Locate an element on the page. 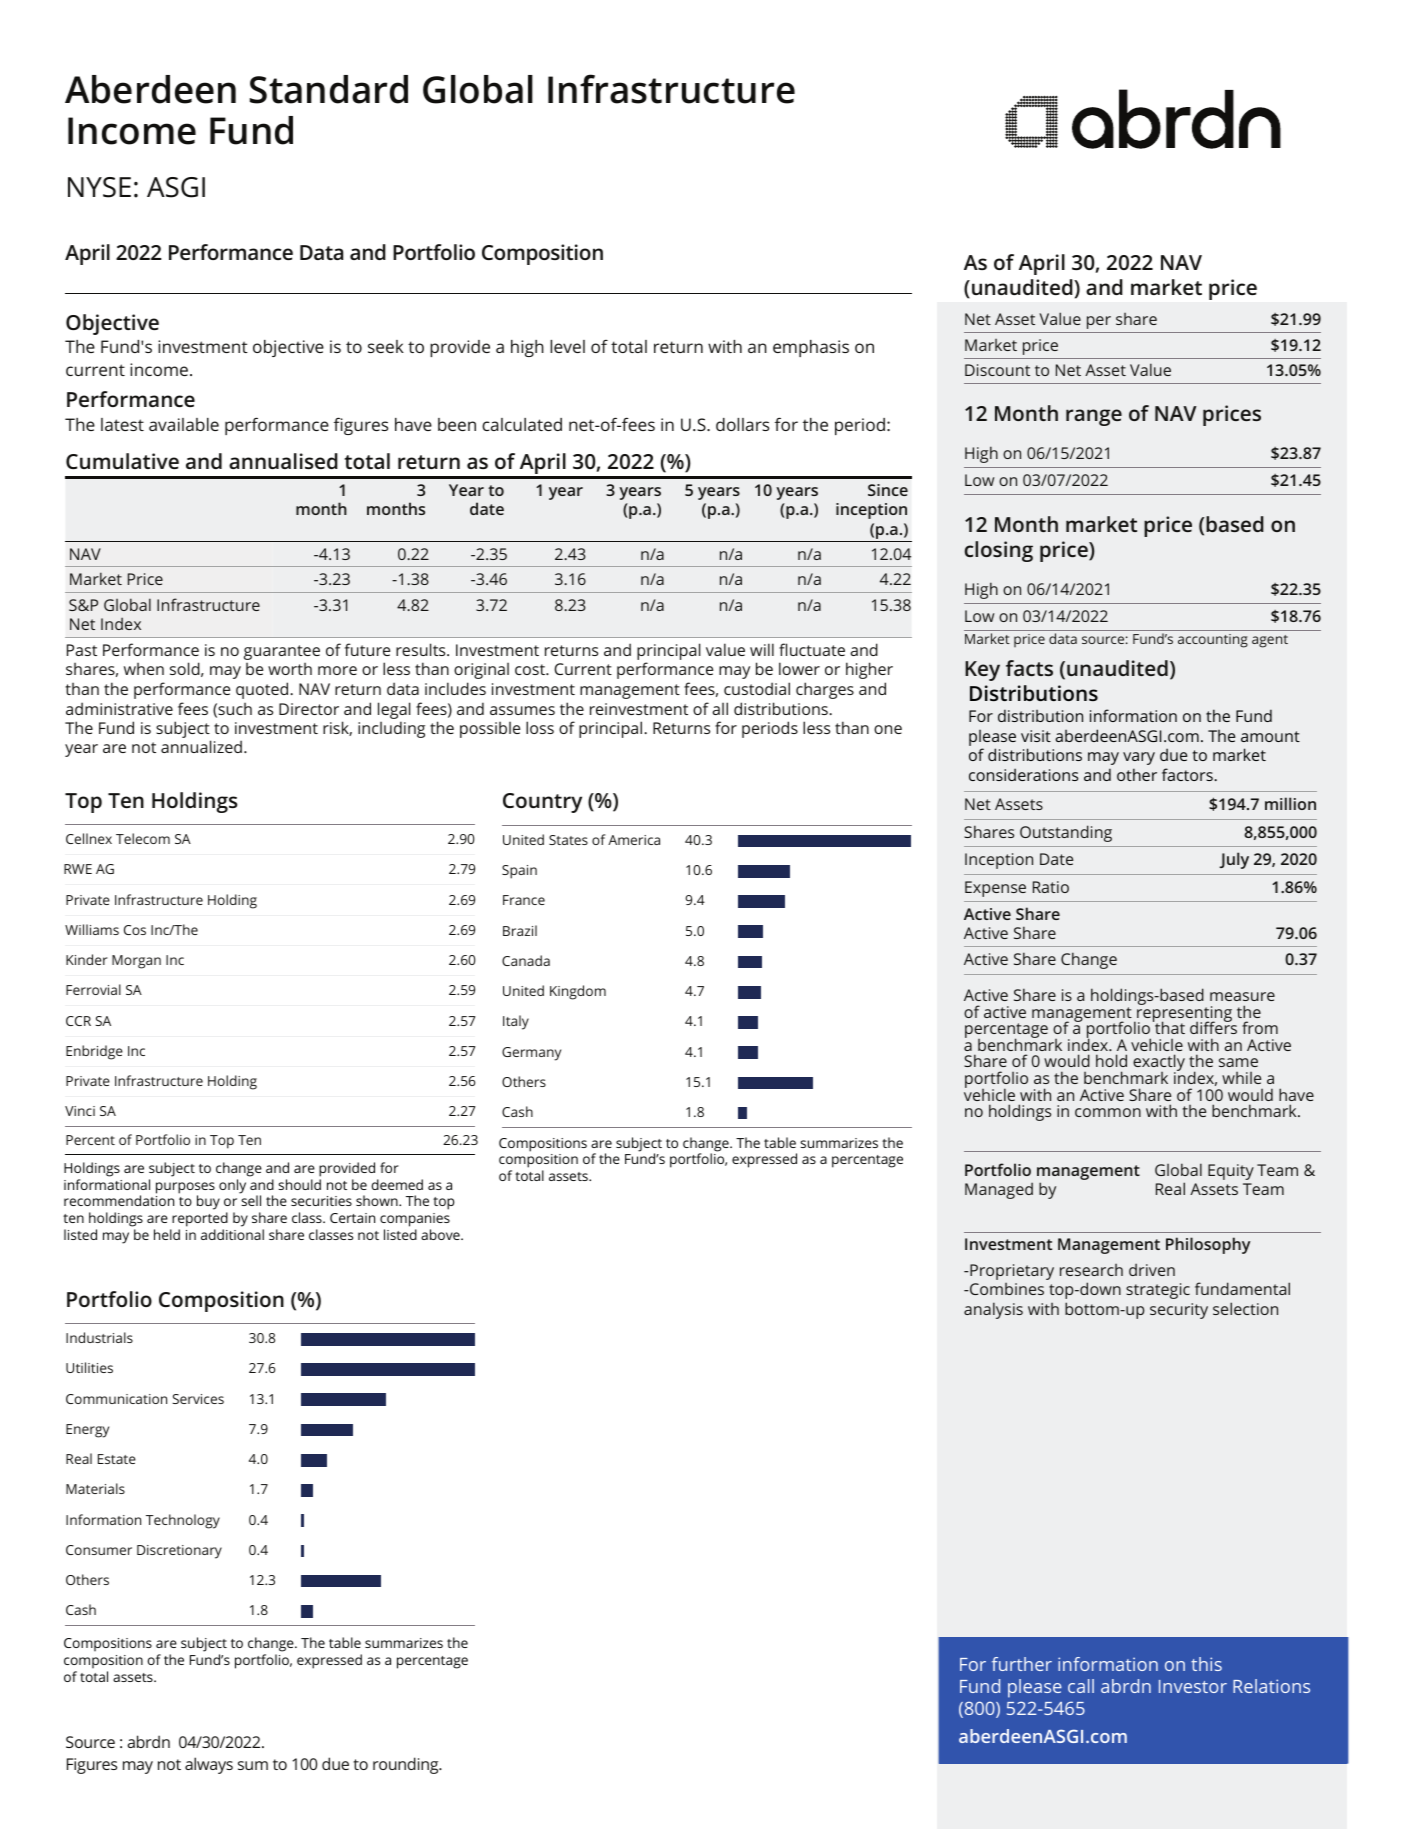 The width and height of the image is (1413, 1829). level is located at coordinates (567, 346).
